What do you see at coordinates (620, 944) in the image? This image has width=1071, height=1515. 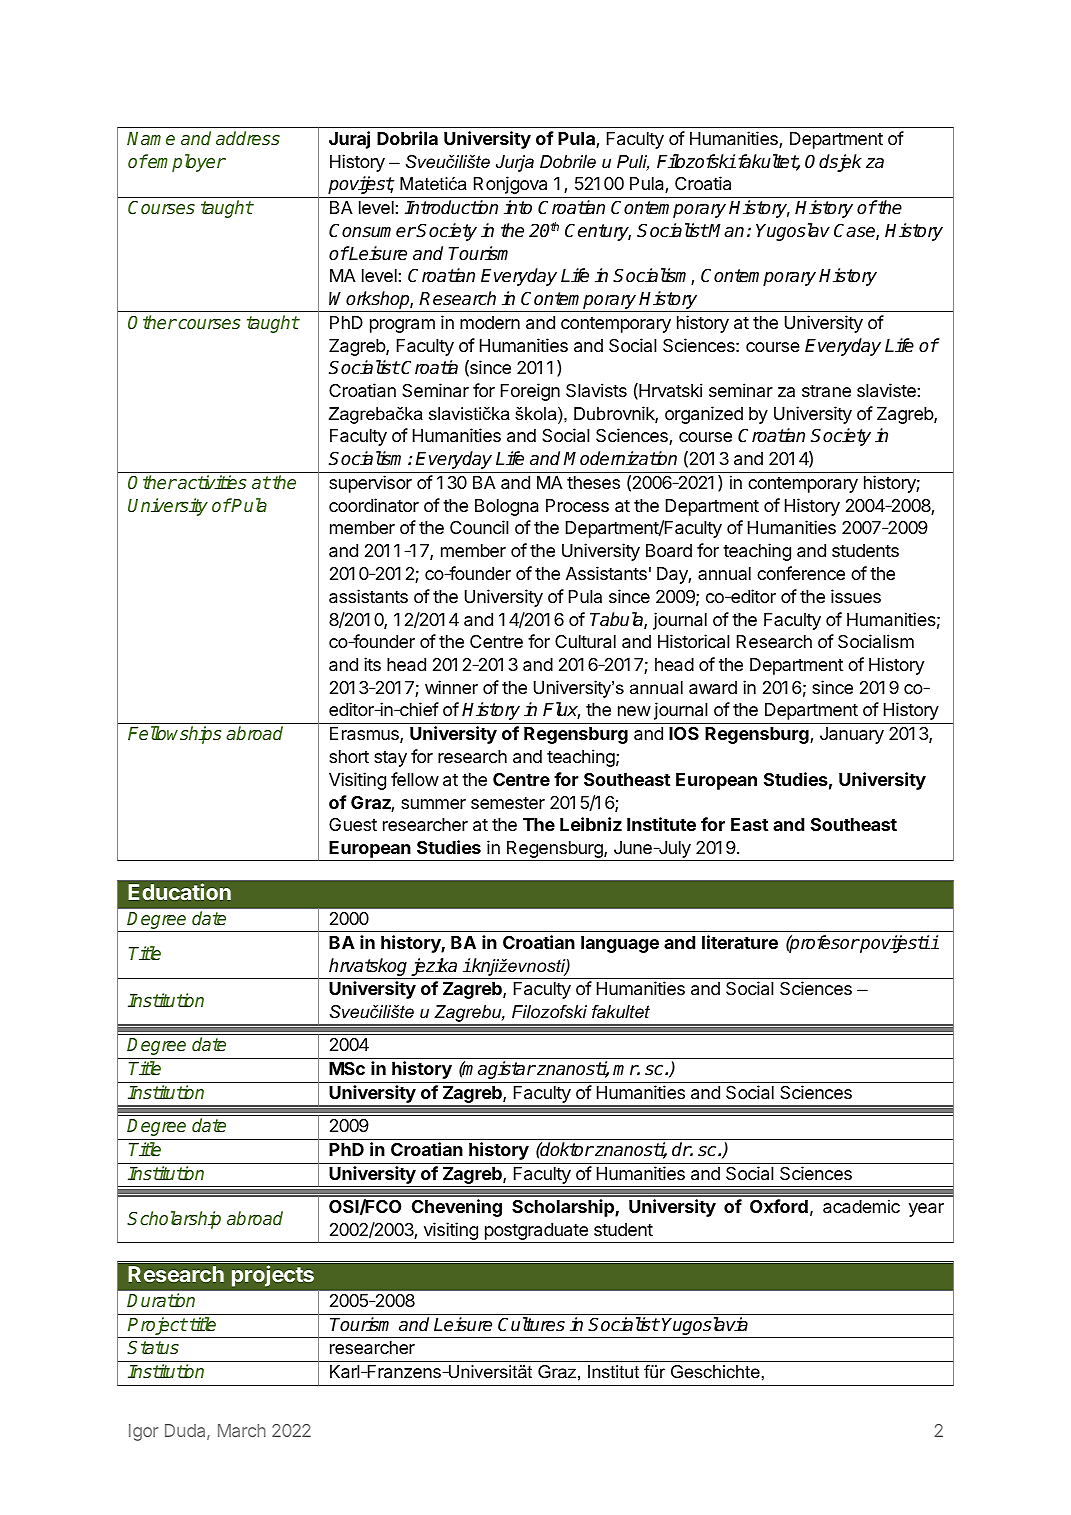 I see `language` at bounding box center [620, 944].
